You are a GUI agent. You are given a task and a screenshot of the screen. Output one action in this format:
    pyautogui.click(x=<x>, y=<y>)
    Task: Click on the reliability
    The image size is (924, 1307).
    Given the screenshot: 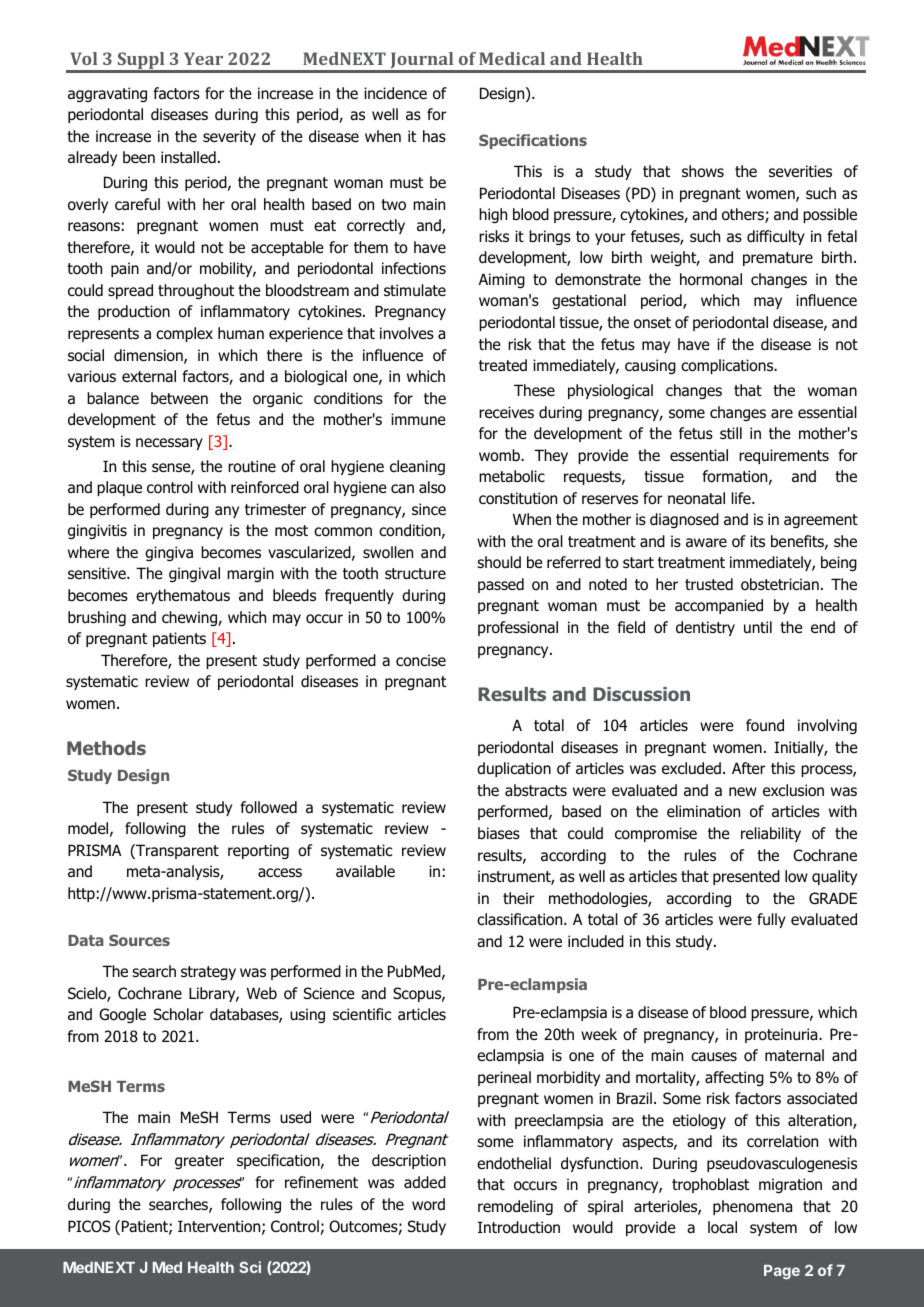 What is the action you would take?
    pyautogui.click(x=771, y=834)
